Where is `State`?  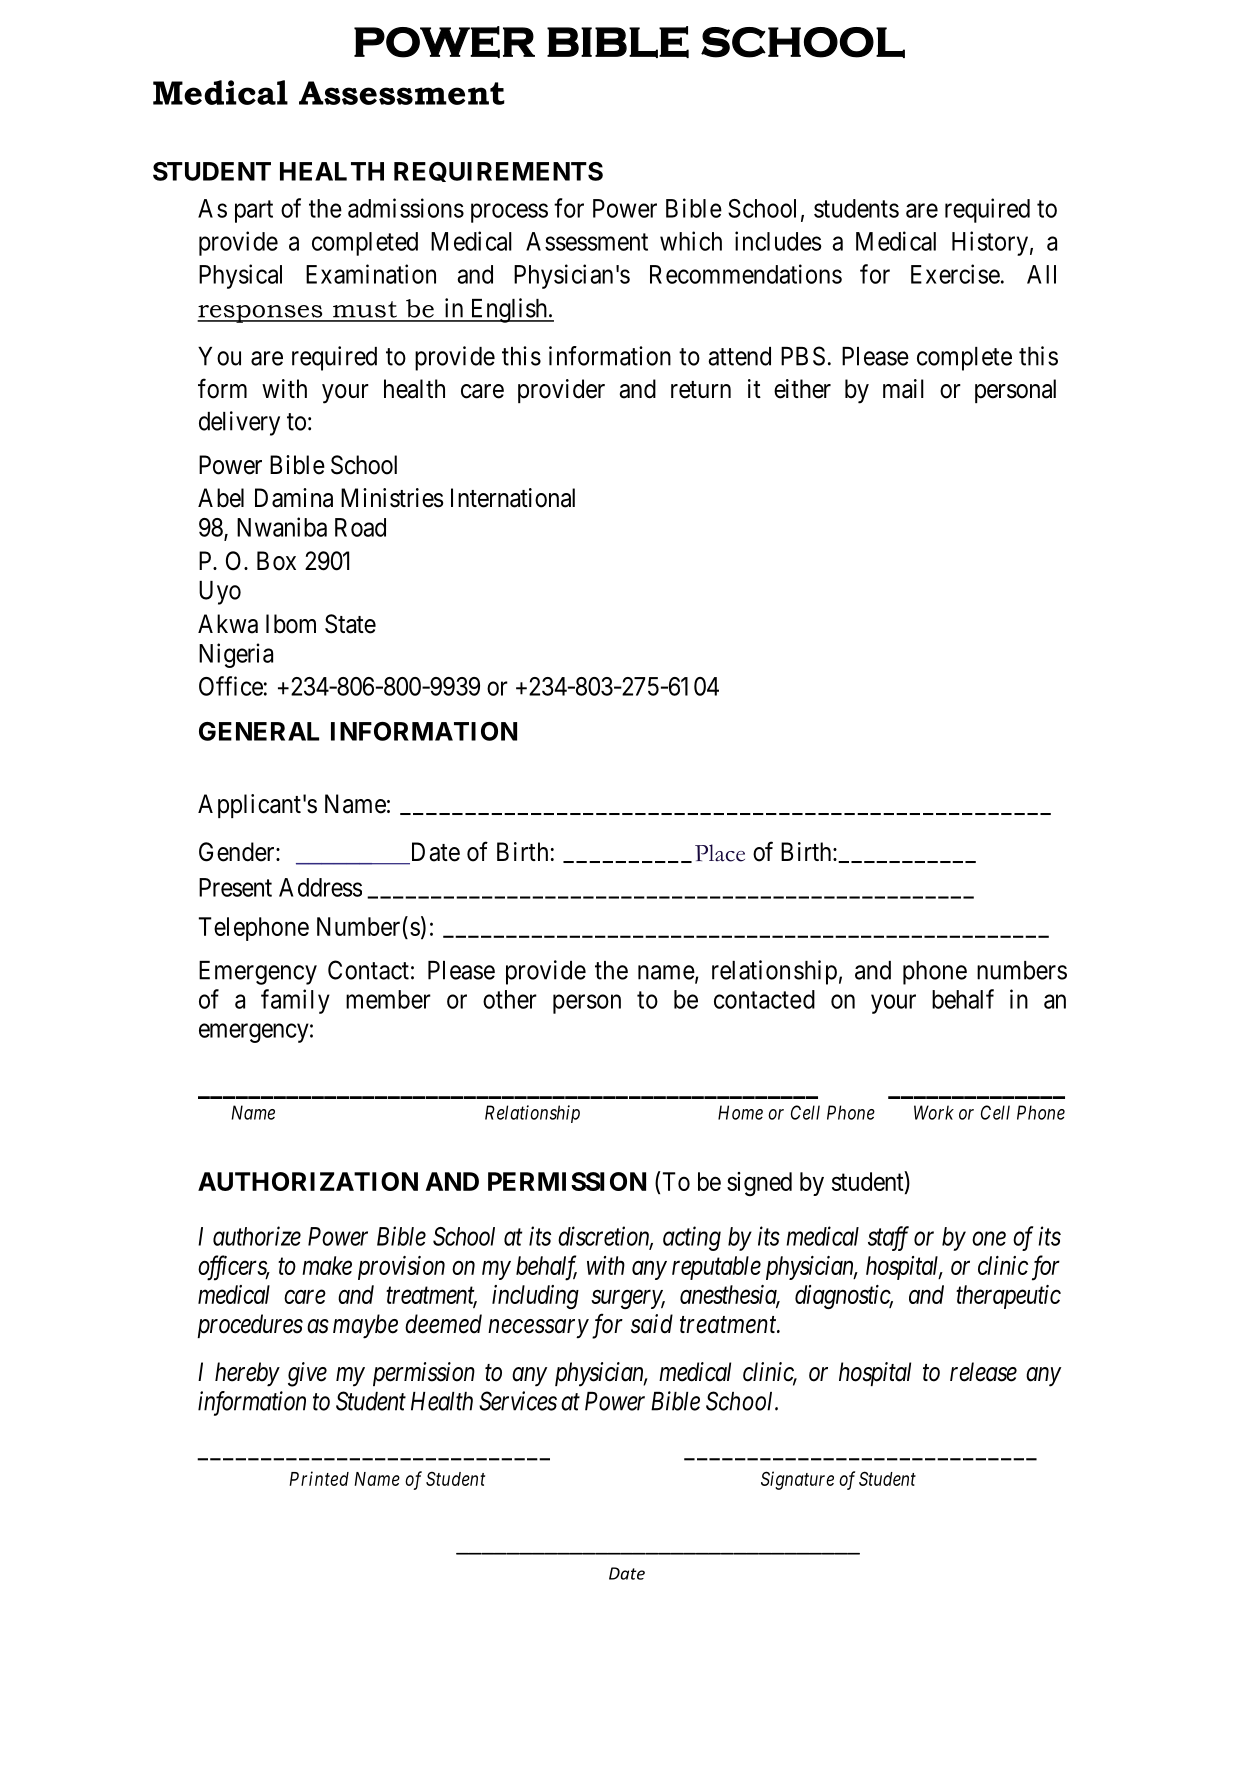
State is located at coordinates (350, 624).
